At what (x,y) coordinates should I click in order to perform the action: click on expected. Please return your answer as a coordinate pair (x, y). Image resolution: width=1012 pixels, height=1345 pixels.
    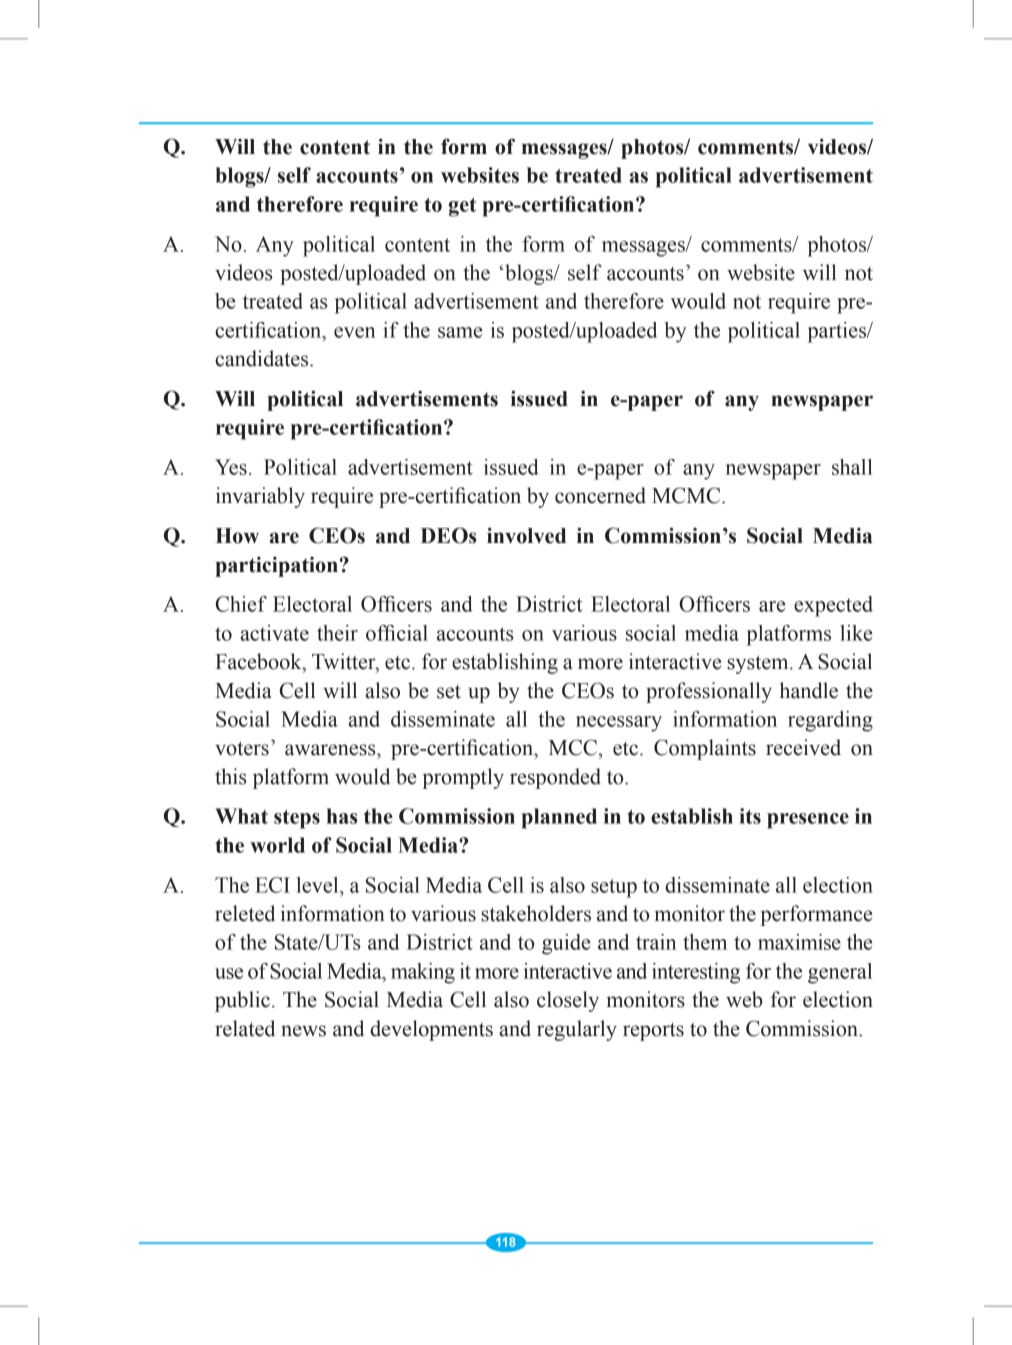
    Looking at the image, I should click on (833, 606).
